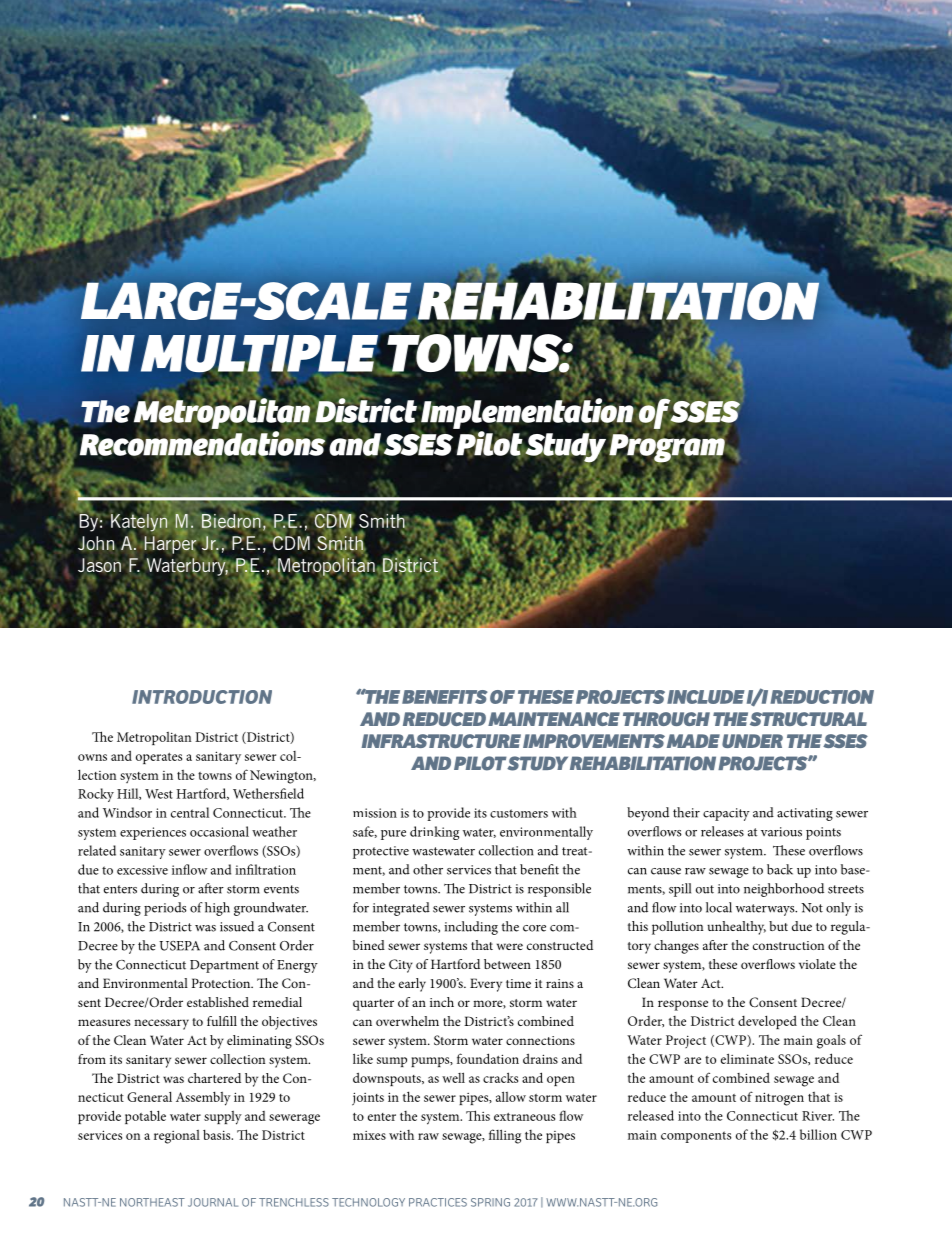 Image resolution: width=952 pixels, height=1237 pixels. Describe the element at coordinates (202, 443) in the page. I see `Recommendations` at that location.
